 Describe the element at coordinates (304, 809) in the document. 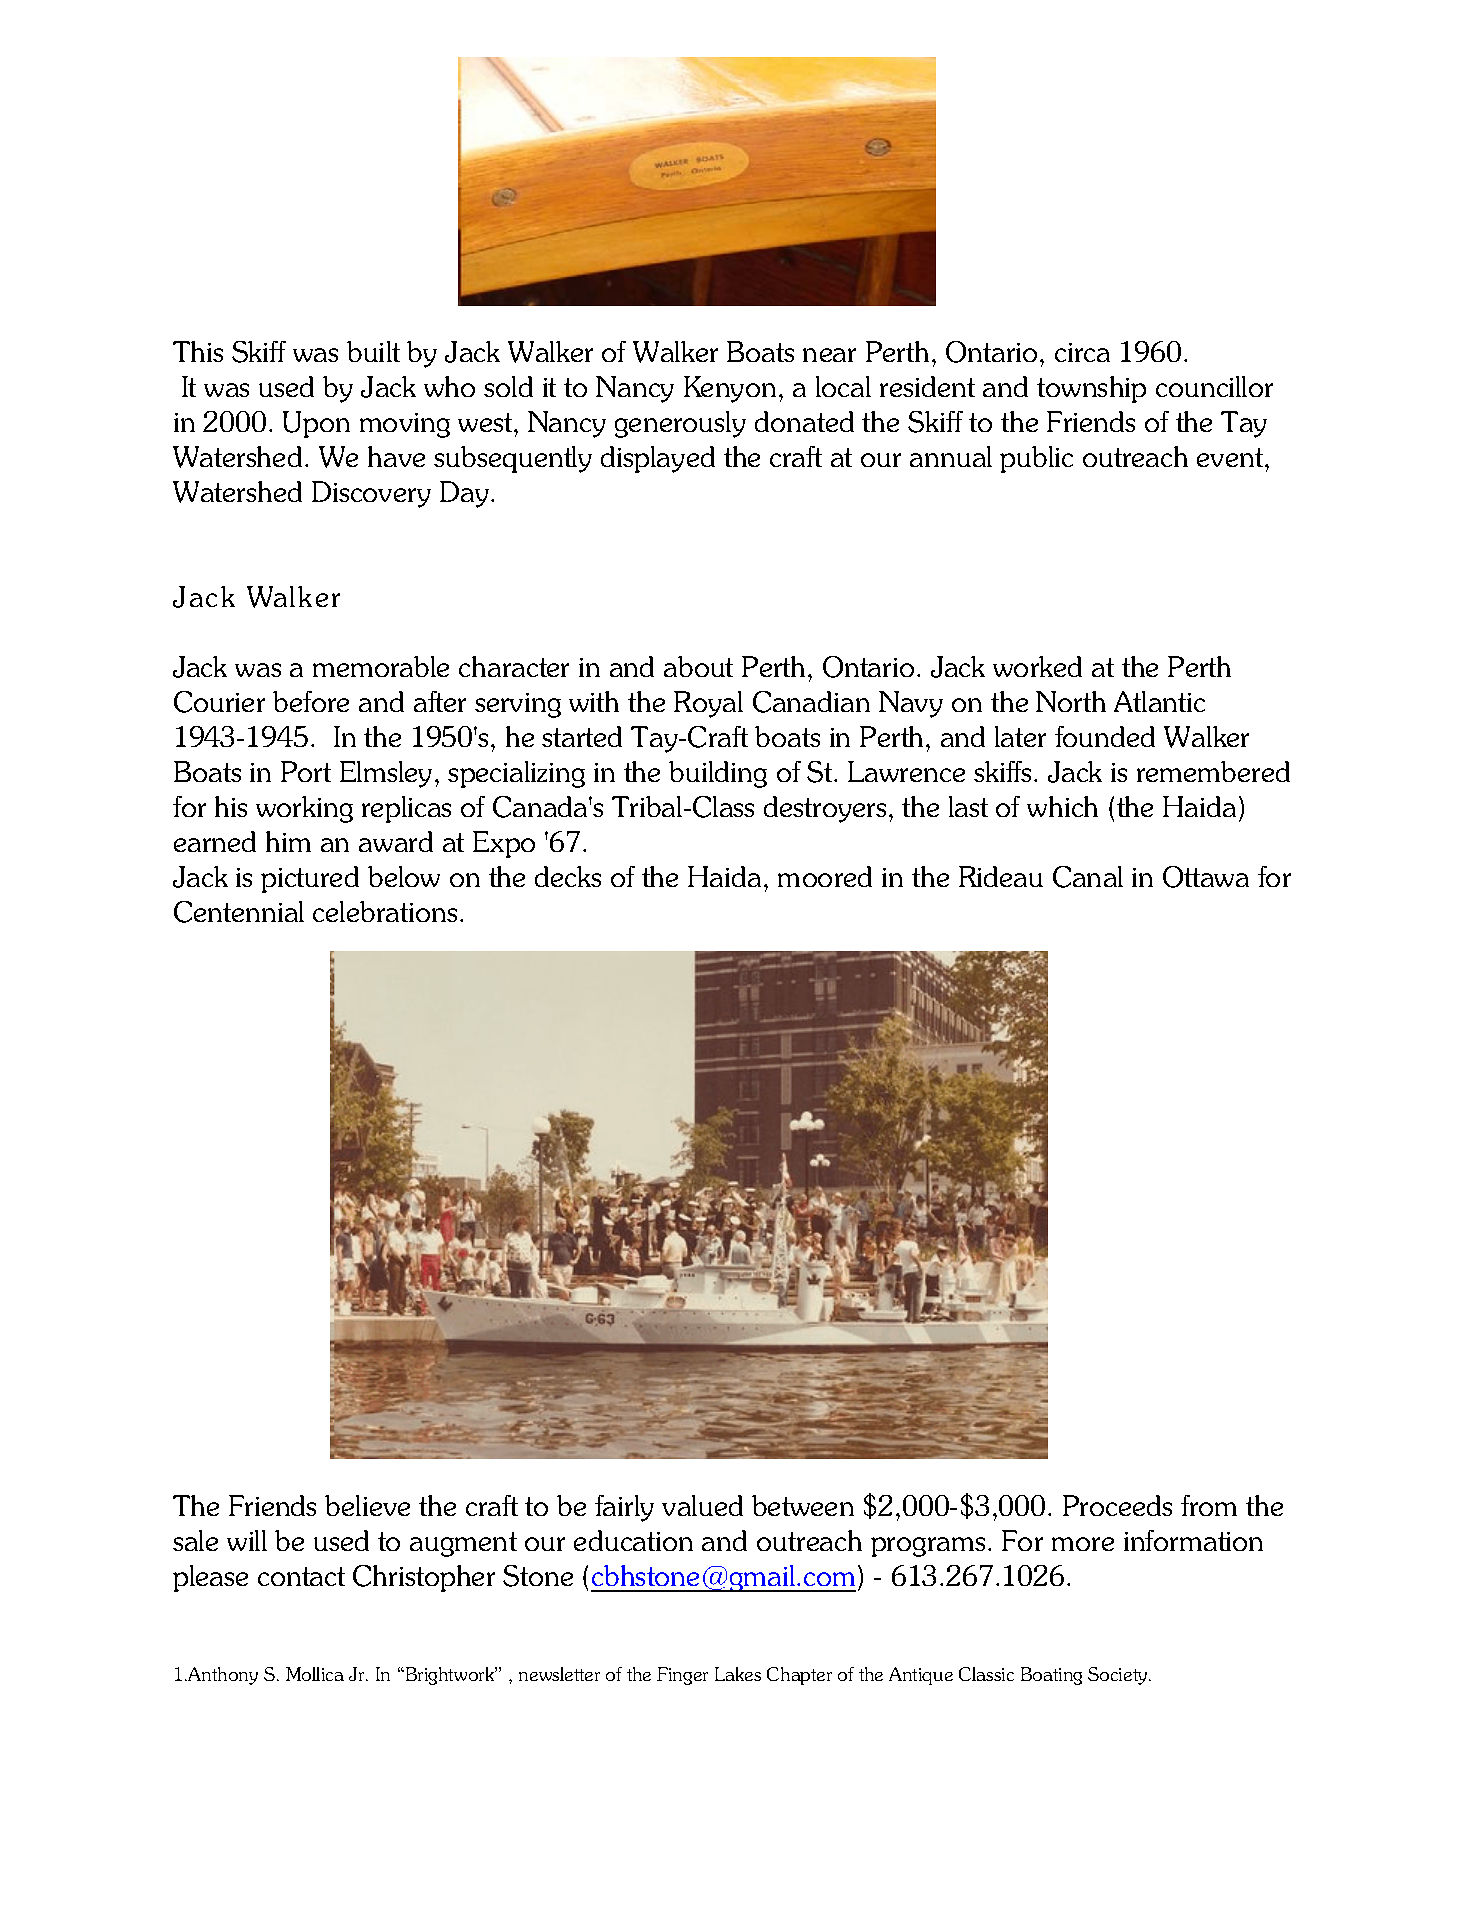

I see `working` at that location.
